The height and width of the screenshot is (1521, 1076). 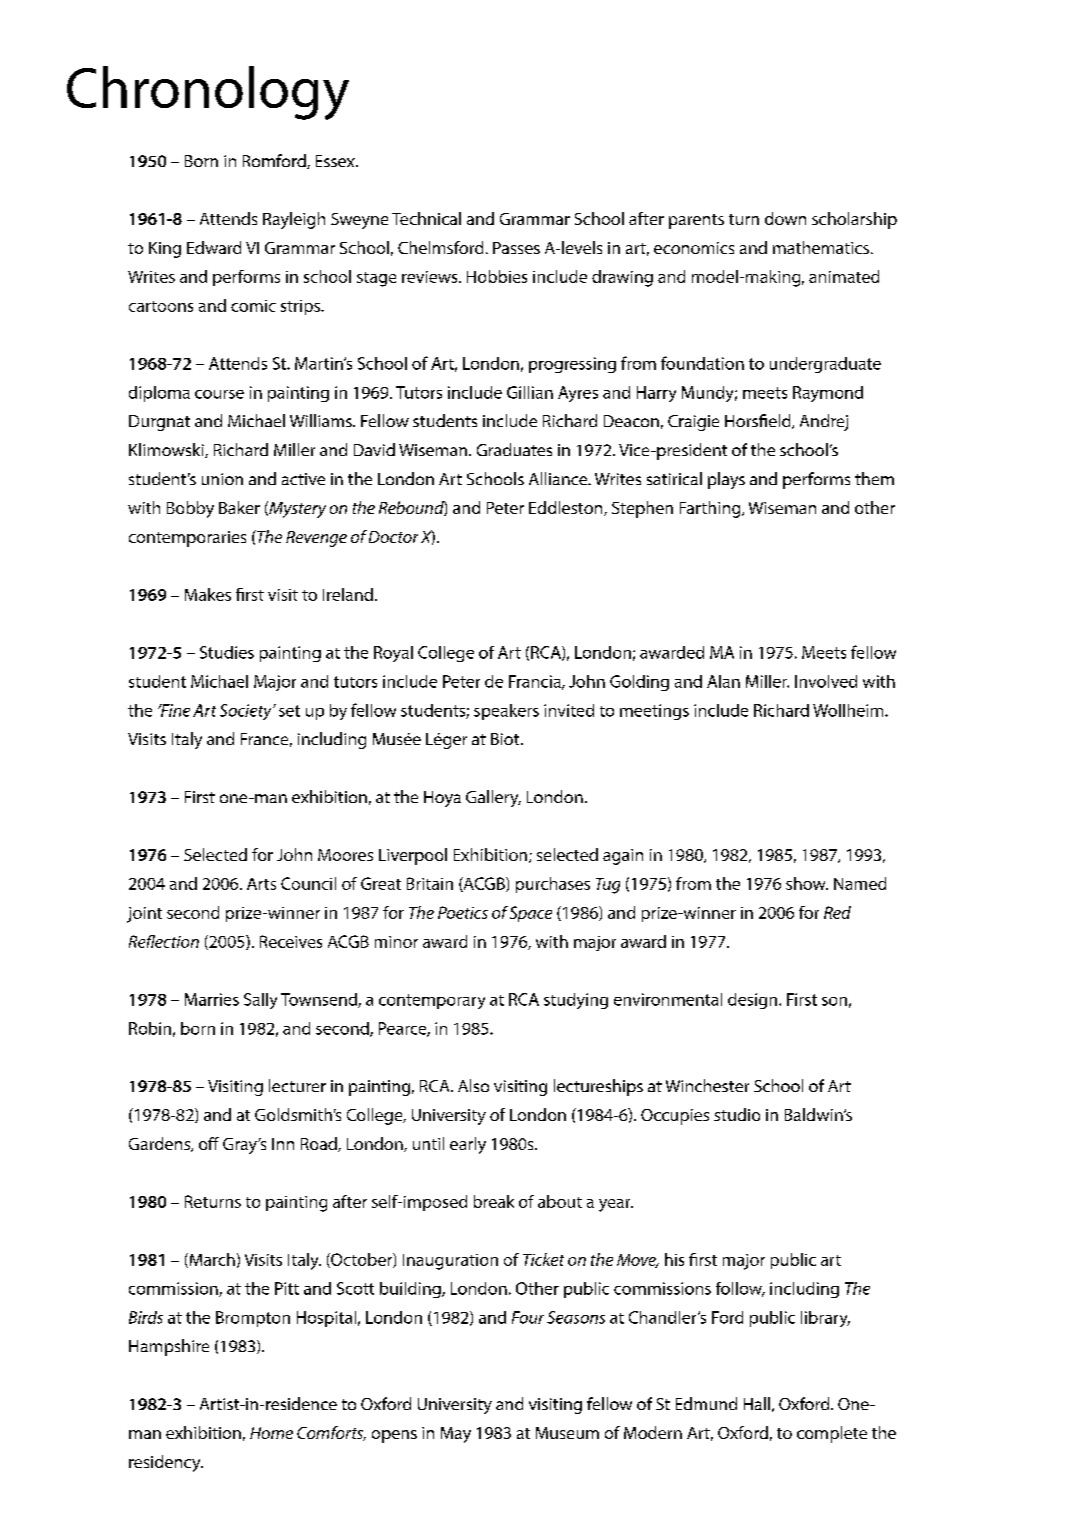 I want to click on Graduates, so click(x=514, y=449).
